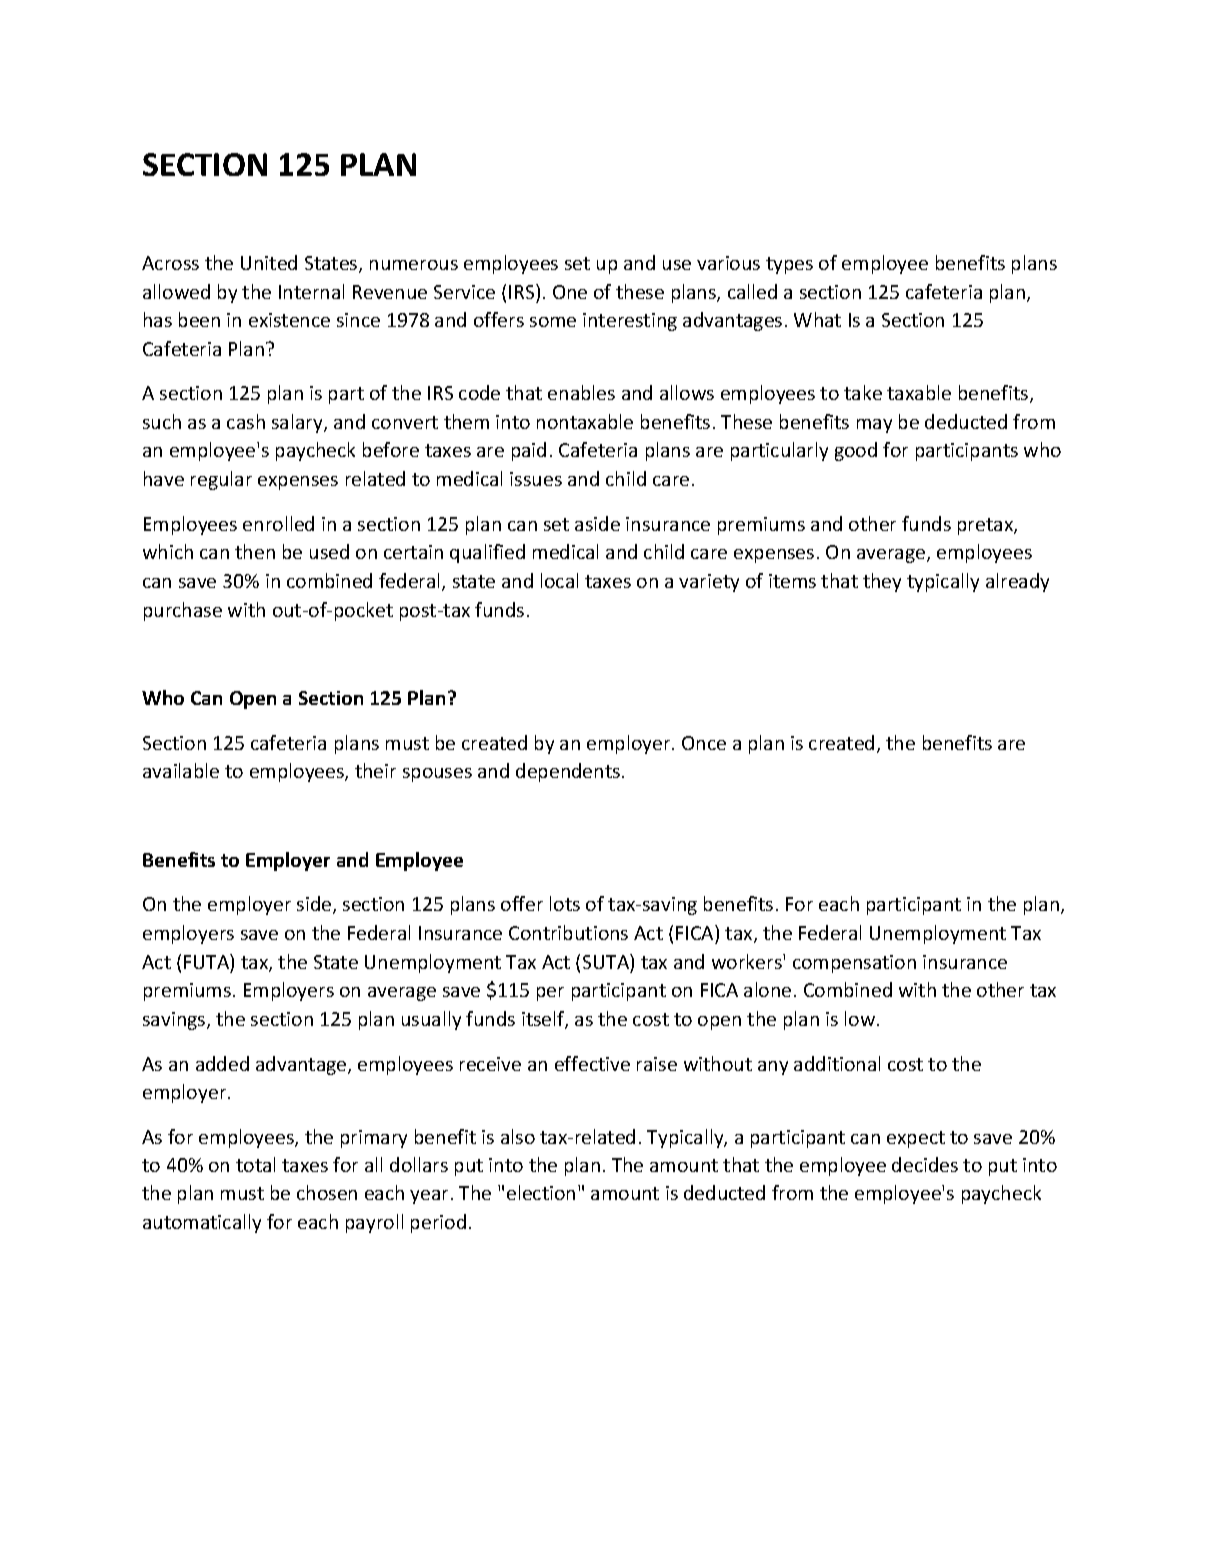 The height and width of the document is (1564, 1208). I want to click on then, so click(255, 551).
